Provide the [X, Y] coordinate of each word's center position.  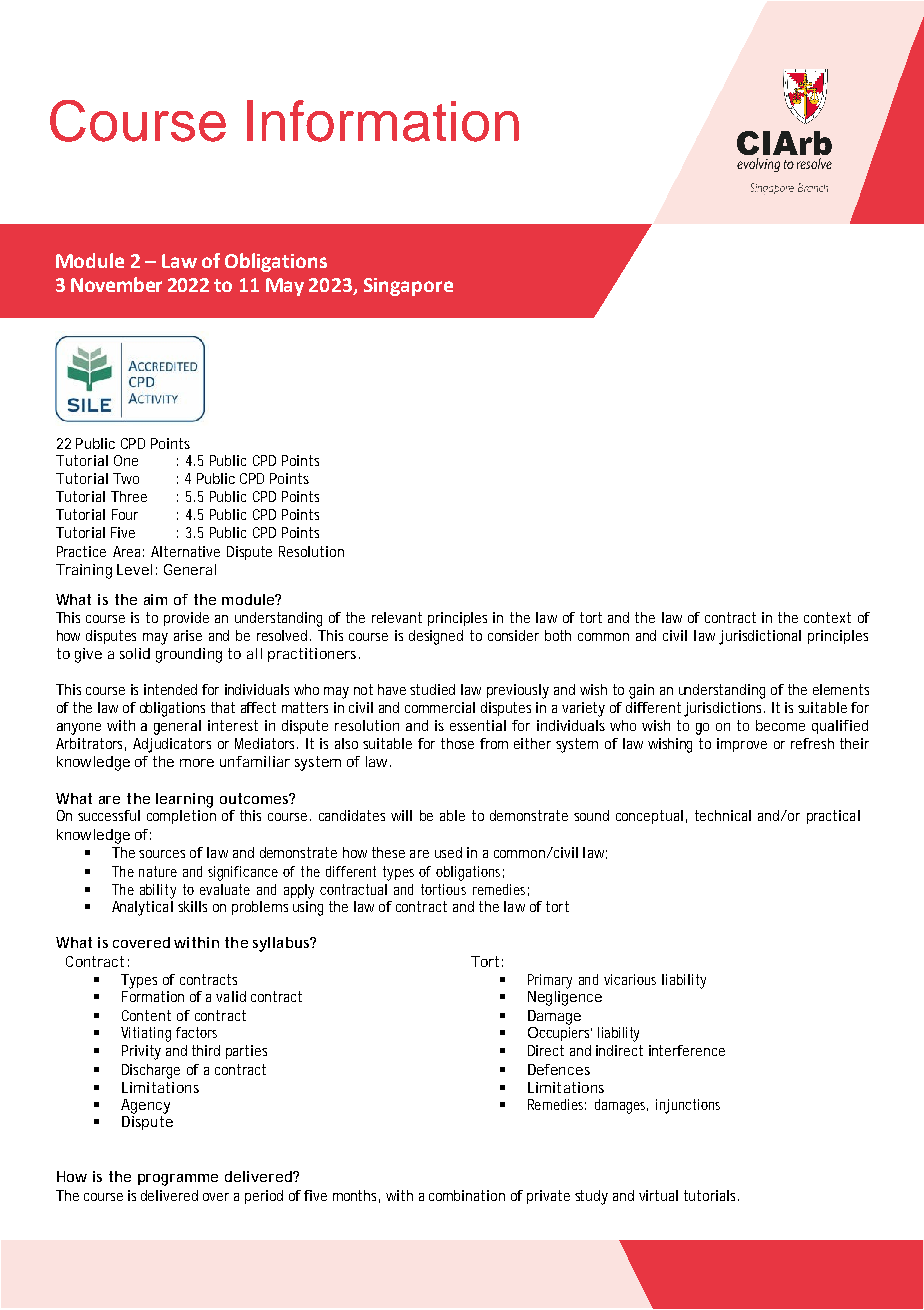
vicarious [630, 979]
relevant [397, 617]
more [197, 763]
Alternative [185, 551]
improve [742, 745]
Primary [550, 981]
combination [467, 1195]
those [457, 743]
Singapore [408, 287]
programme [178, 1180]
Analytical [142, 908]
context [827, 617]
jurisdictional [760, 637]
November [116, 284]
